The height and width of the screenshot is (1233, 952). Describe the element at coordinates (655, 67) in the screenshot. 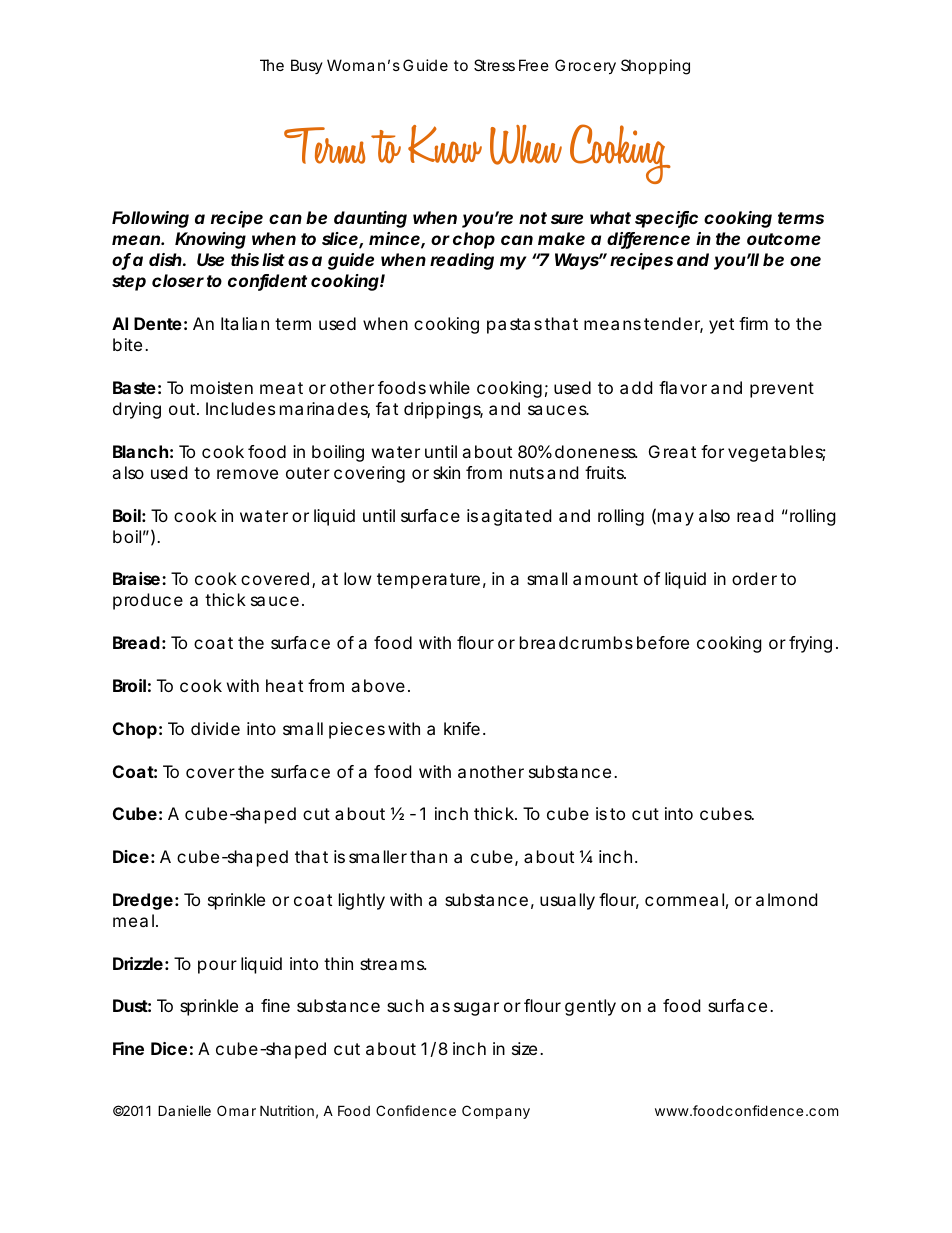

I see `Shopping` at that location.
